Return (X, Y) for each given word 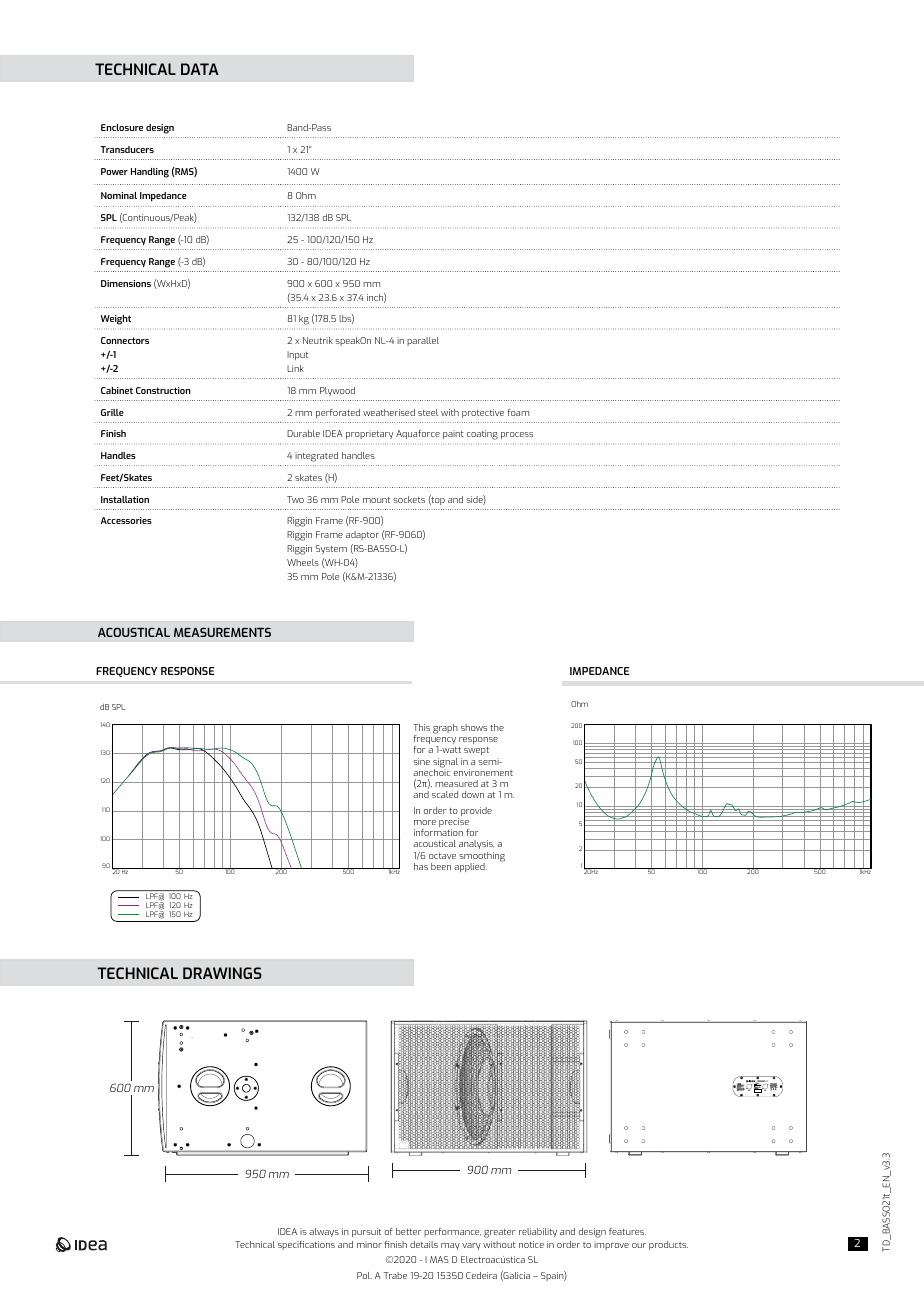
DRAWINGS (222, 973)
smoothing (482, 858)
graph (445, 729)
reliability (538, 1232)
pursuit (366, 1232)
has (421, 866)
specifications (306, 1245)
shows (474, 727)
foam (518, 412)
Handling (150, 173)
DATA (200, 69)
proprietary (369, 434)
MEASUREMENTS (222, 632)
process (517, 435)
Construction (163, 390)
